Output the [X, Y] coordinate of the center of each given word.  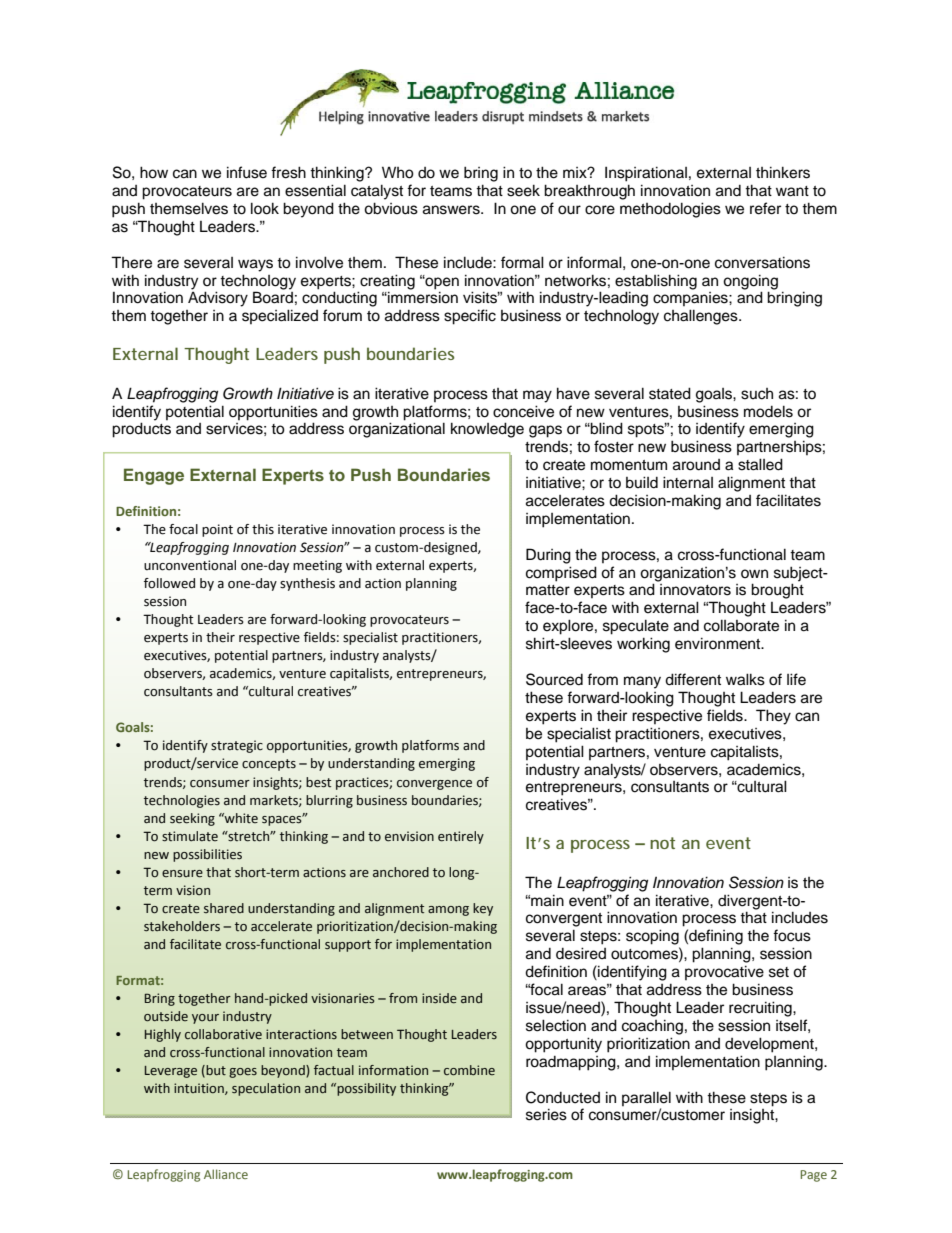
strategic [237, 746]
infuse [247, 172]
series [546, 1114]
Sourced [554, 679]
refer [765, 208]
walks [745, 679]
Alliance [226, 1174]
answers [452, 210]
